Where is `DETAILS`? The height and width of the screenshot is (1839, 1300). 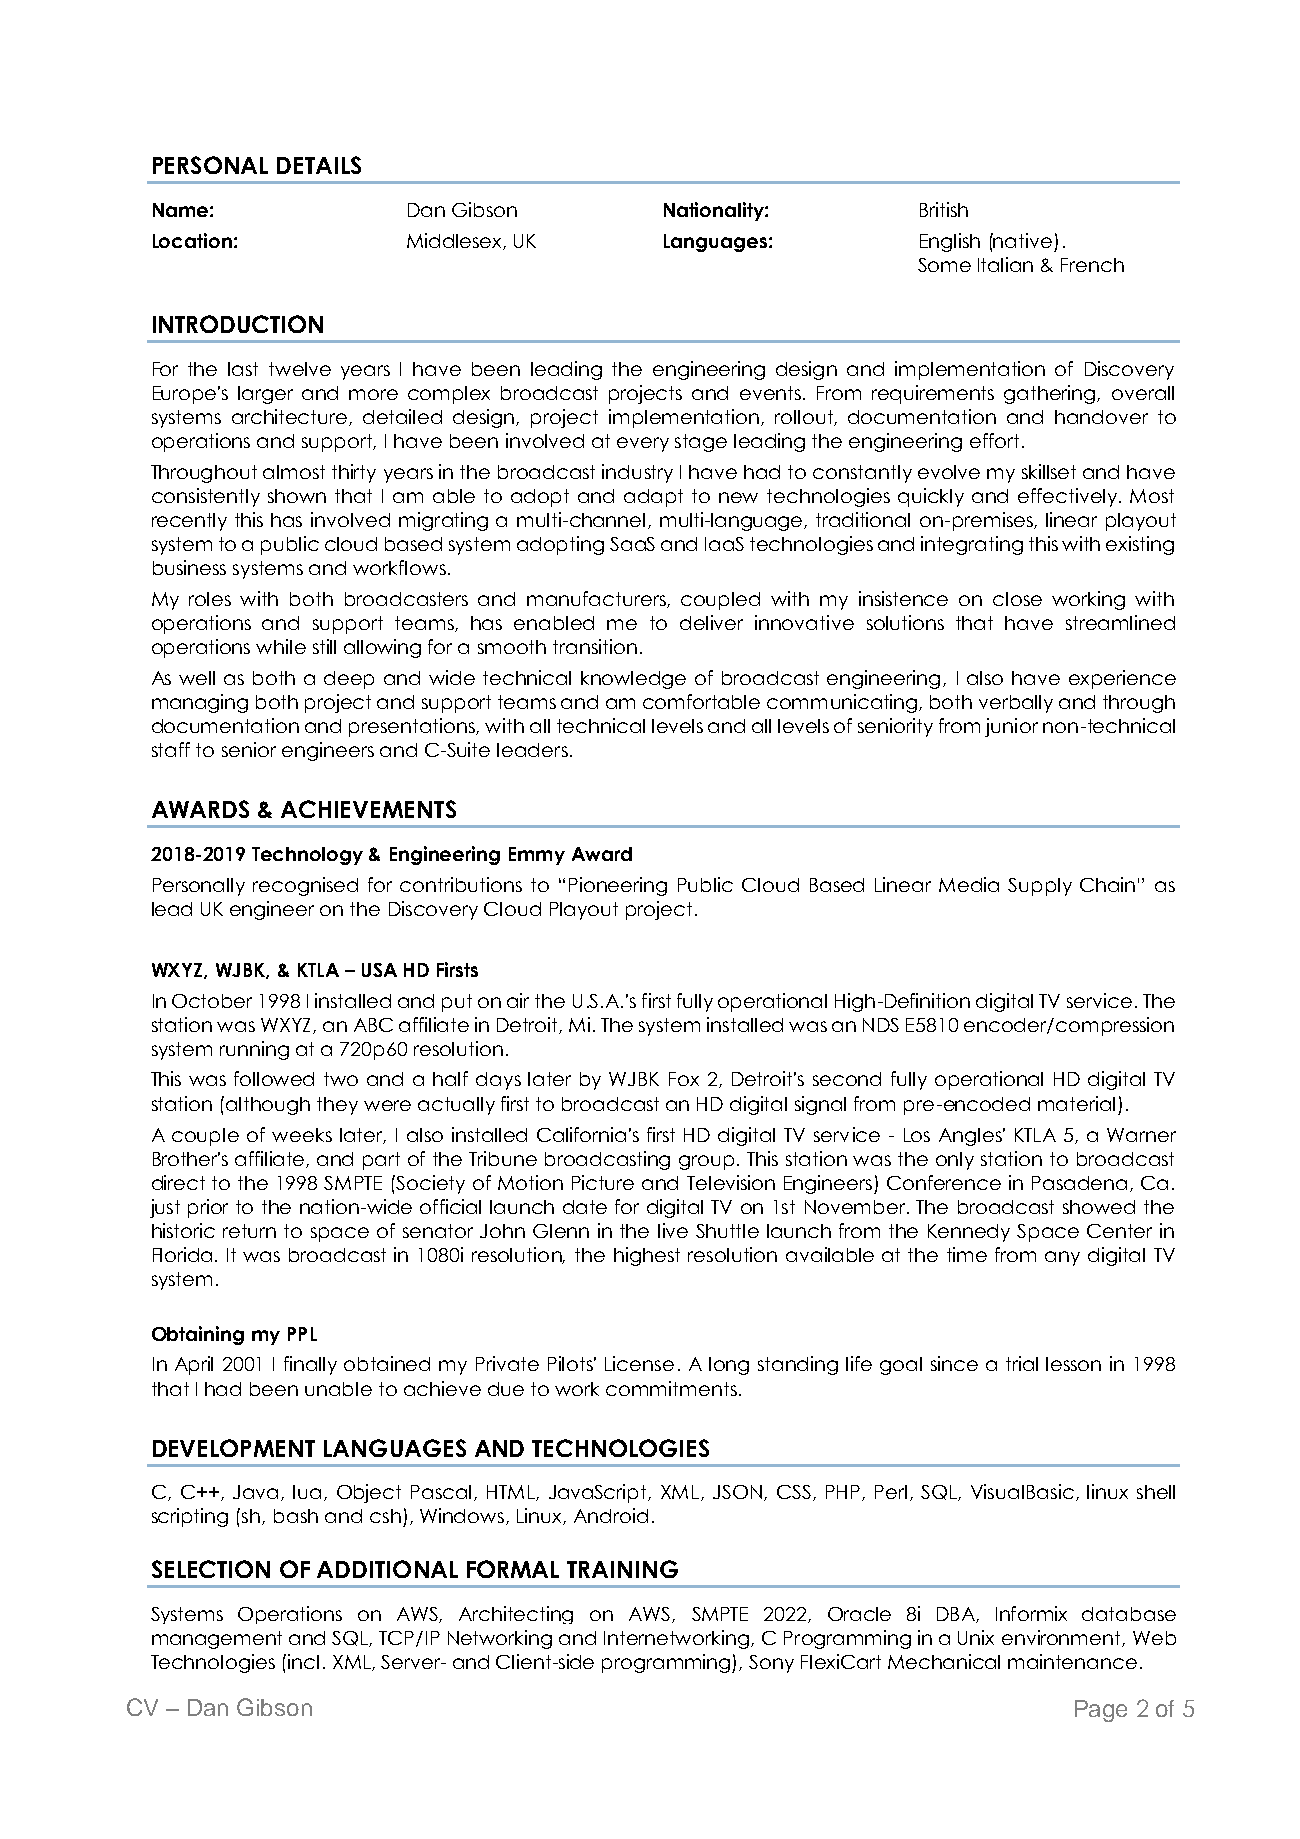
DETAILS is located at coordinates (319, 165).
